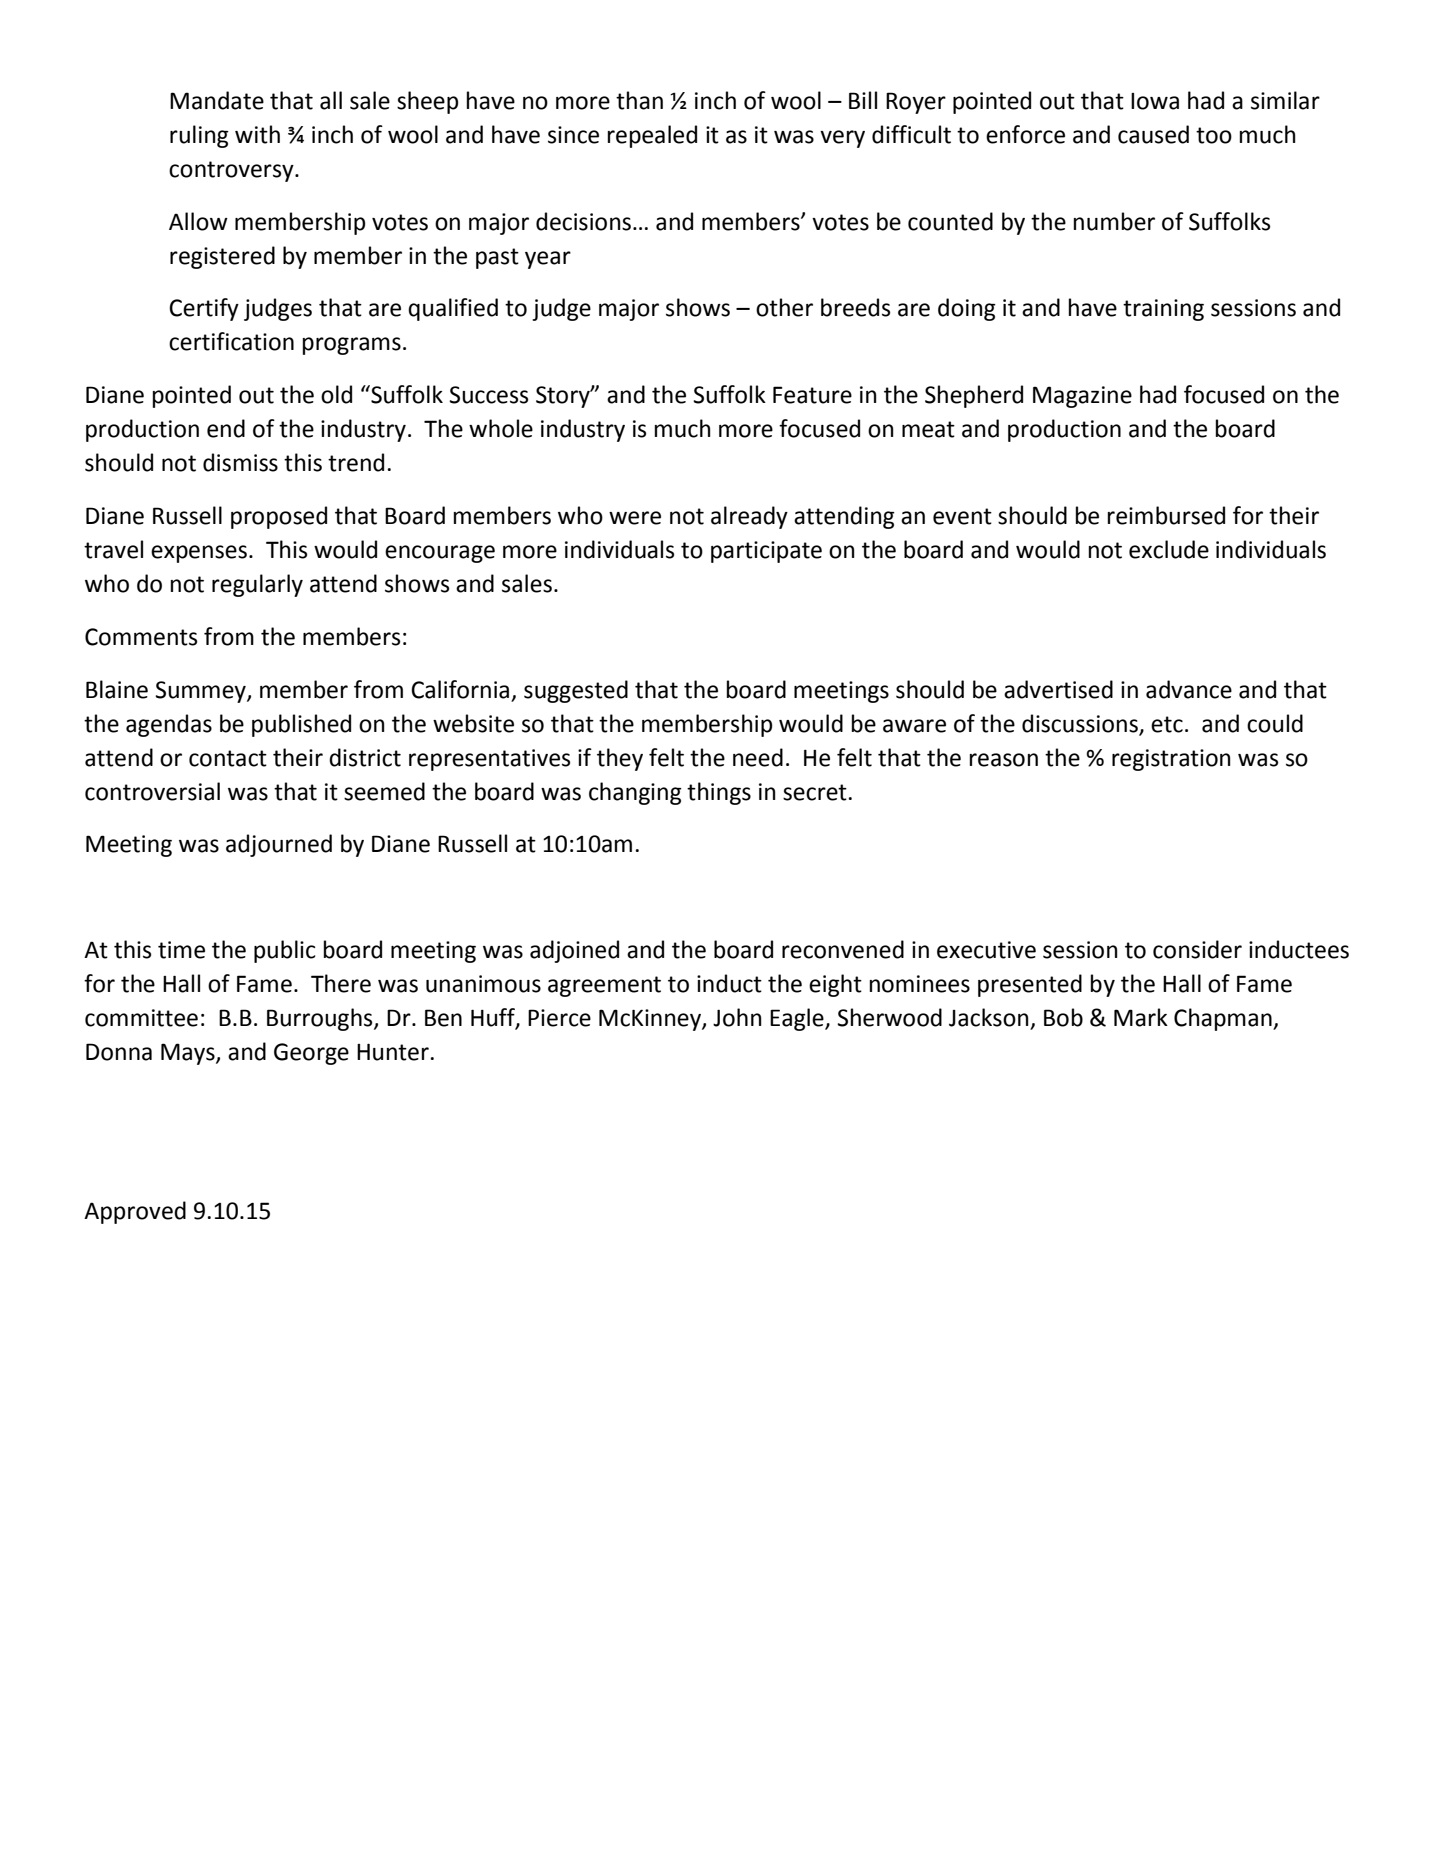 Image resolution: width=1436 pixels, height=1859 pixels. What do you see at coordinates (1153, 134) in the page?
I see `caused` at bounding box center [1153, 134].
